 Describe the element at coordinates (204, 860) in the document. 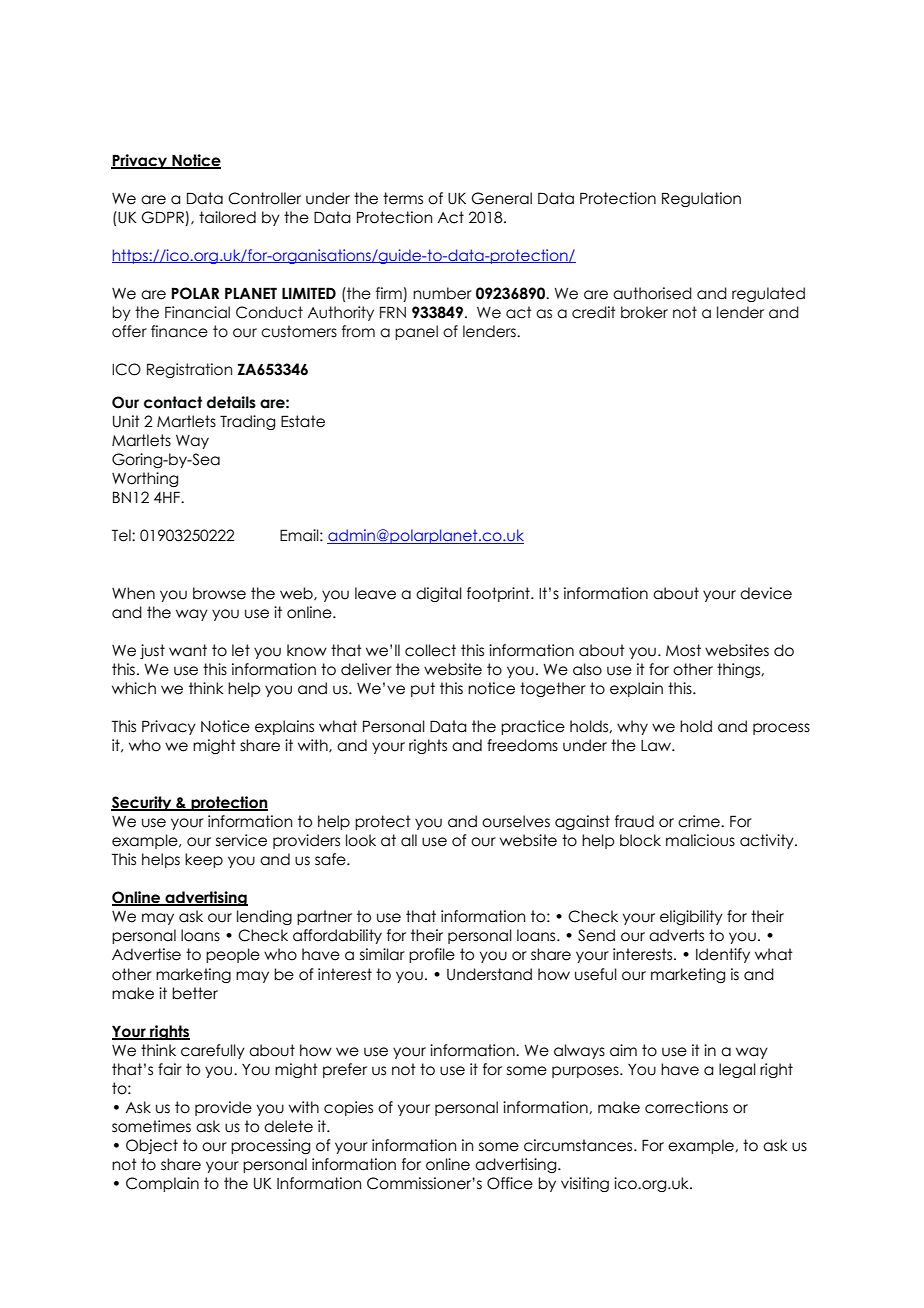

I see `keep` at that location.
